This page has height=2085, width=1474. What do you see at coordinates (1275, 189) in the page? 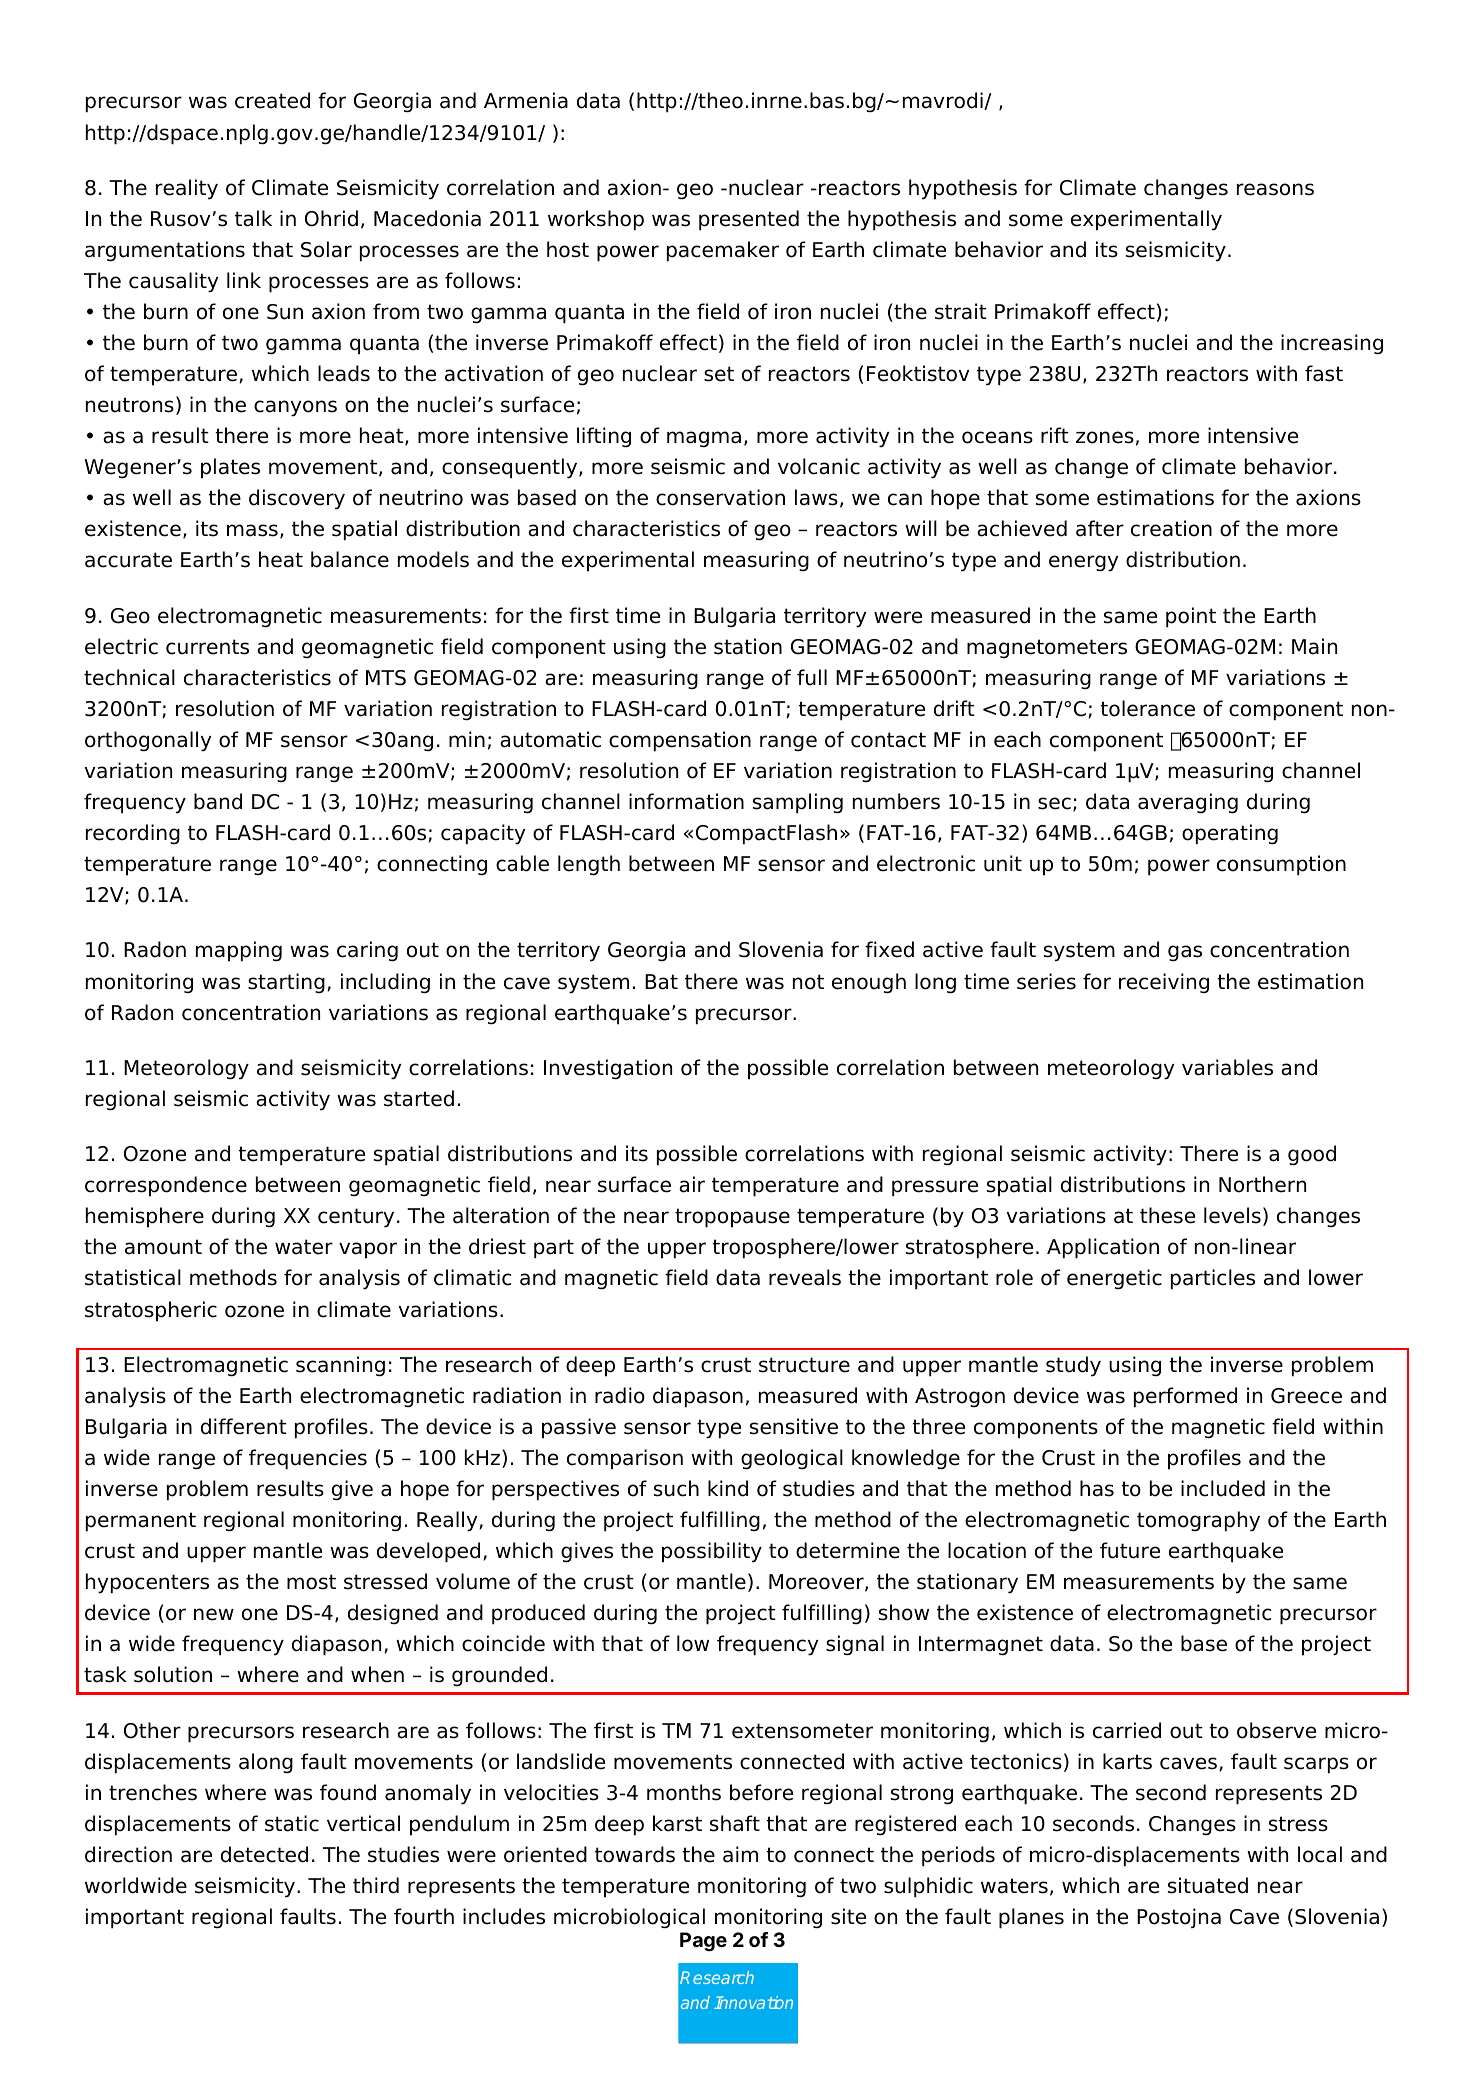
I see `reasons` at bounding box center [1275, 189].
